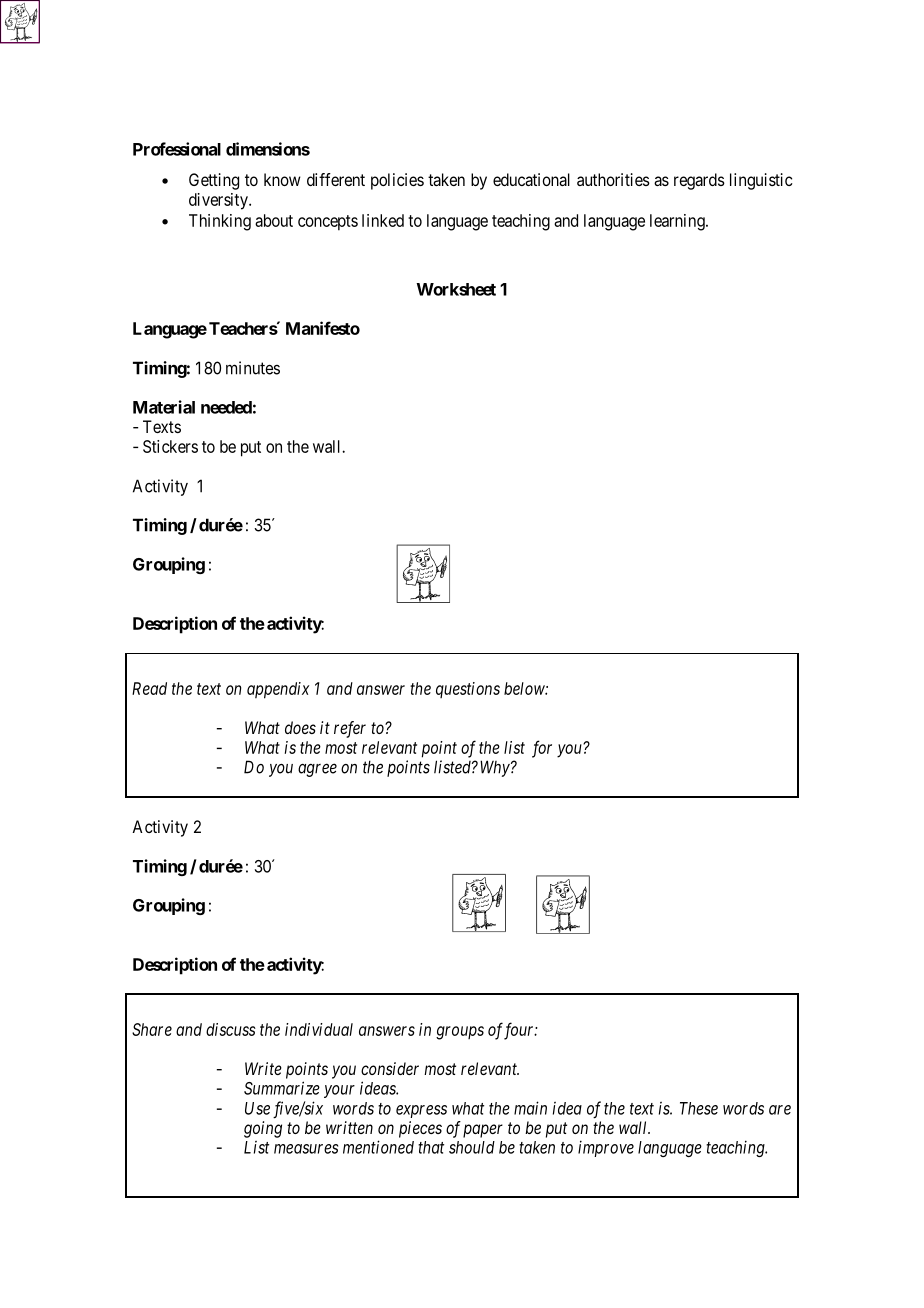 This screenshot has width=924, height=1308. I want to click on agree, so click(317, 770).
